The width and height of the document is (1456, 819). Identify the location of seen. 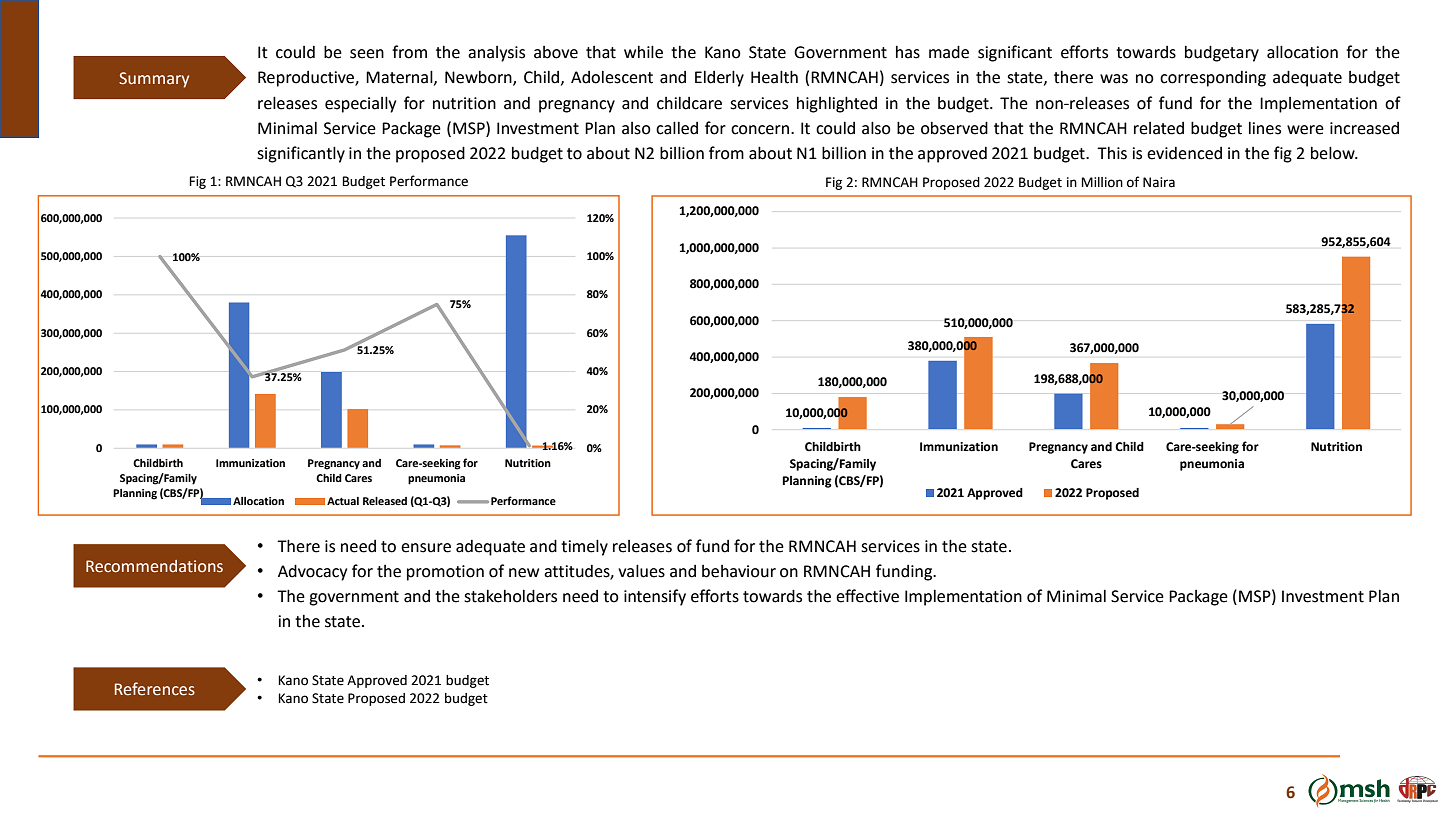
(367, 54).
